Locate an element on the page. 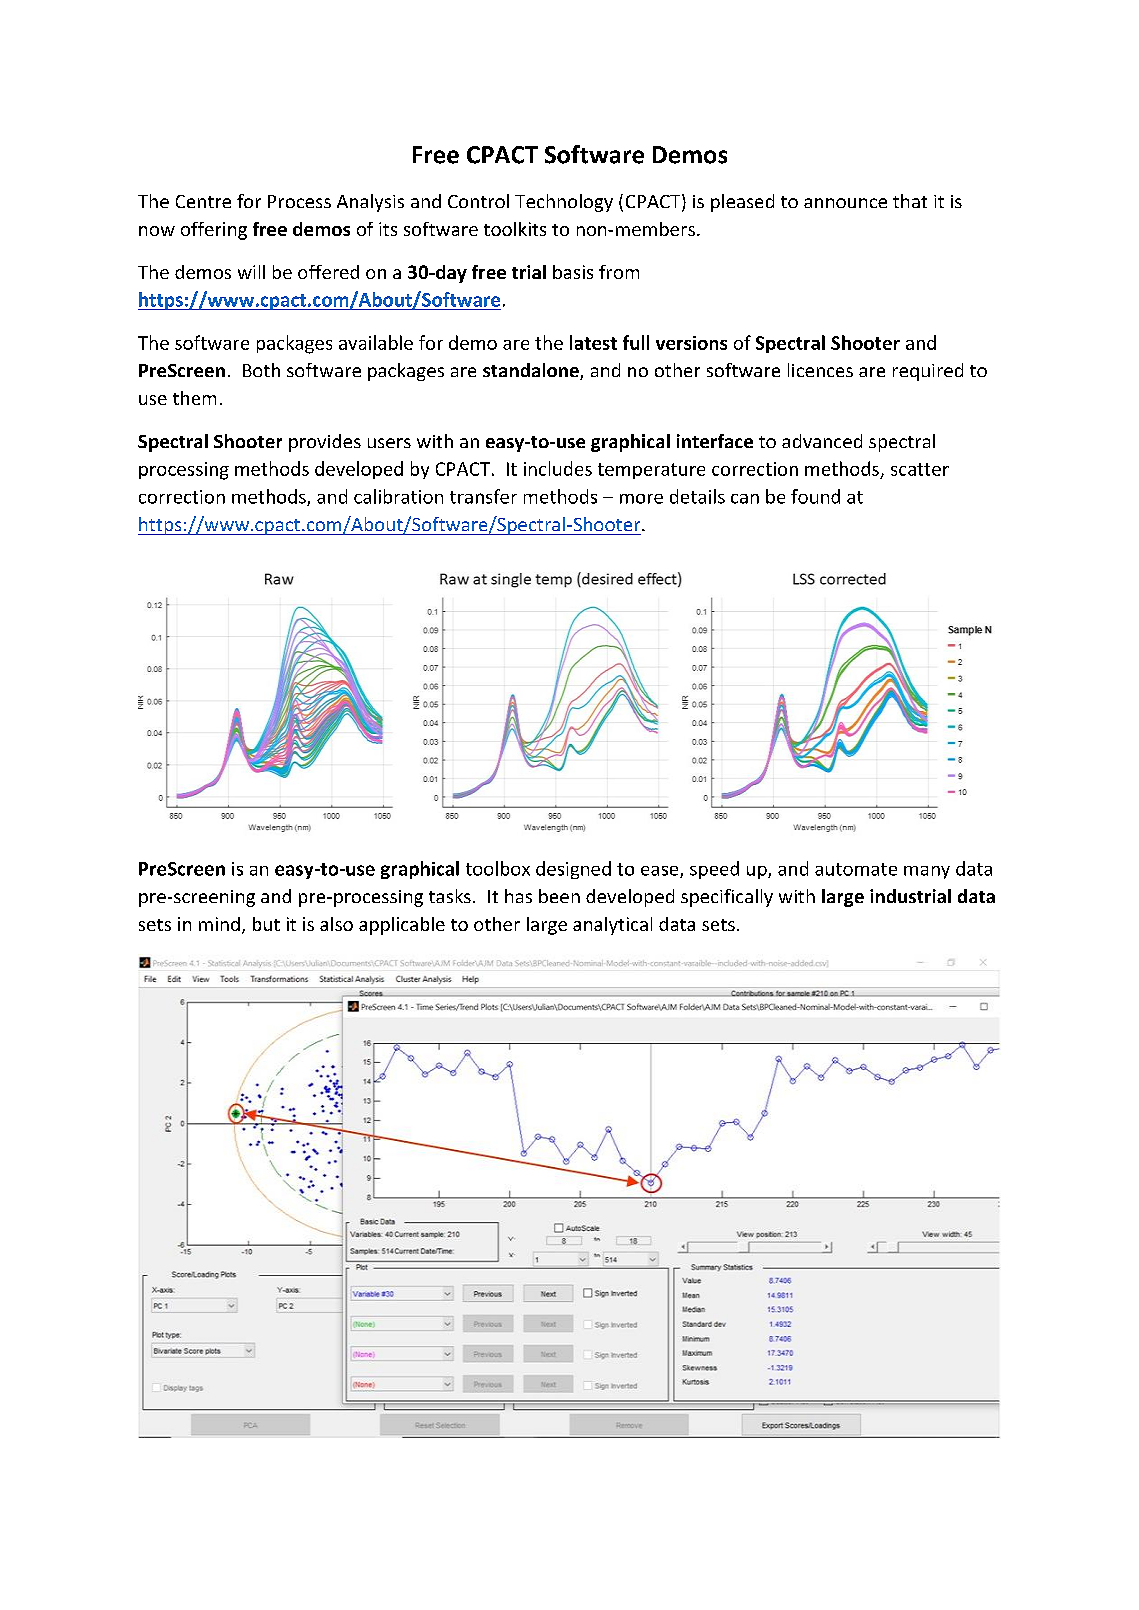  found is located at coordinates (815, 496).
